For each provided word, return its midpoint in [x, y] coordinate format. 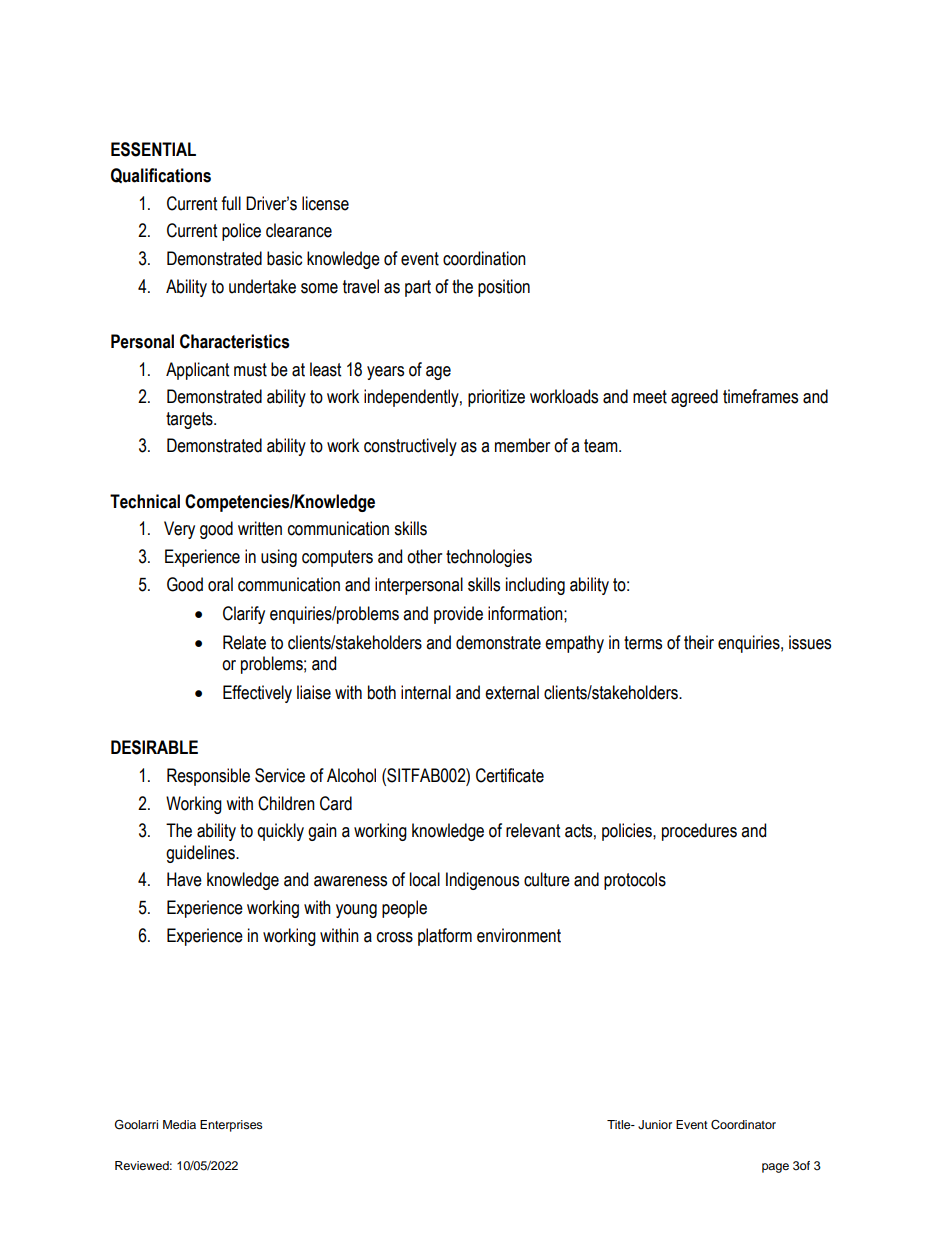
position [504, 288]
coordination [484, 258]
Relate [244, 642]
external [512, 692]
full [231, 203]
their [699, 642]
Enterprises [231, 1126]
